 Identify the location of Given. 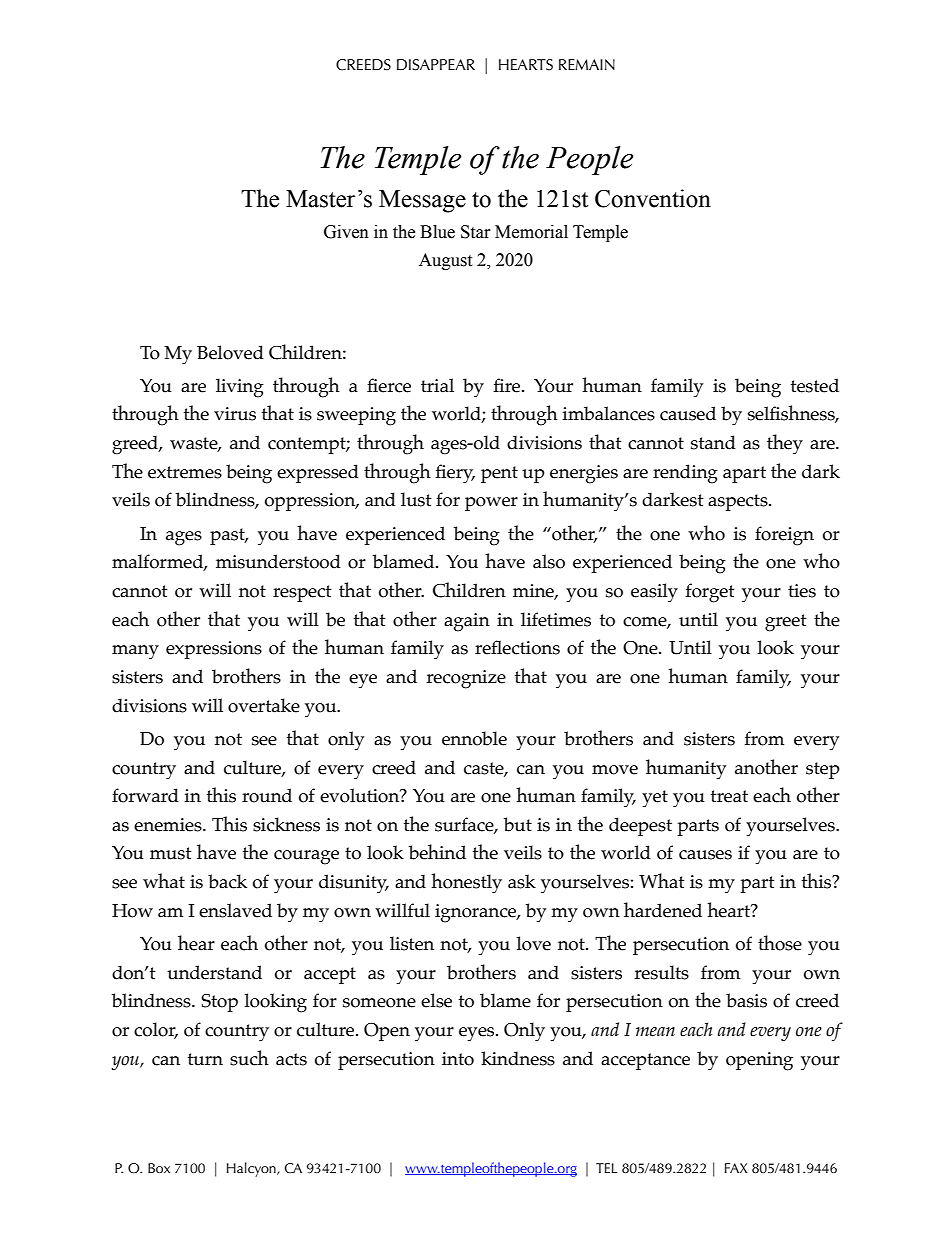
(346, 232).
